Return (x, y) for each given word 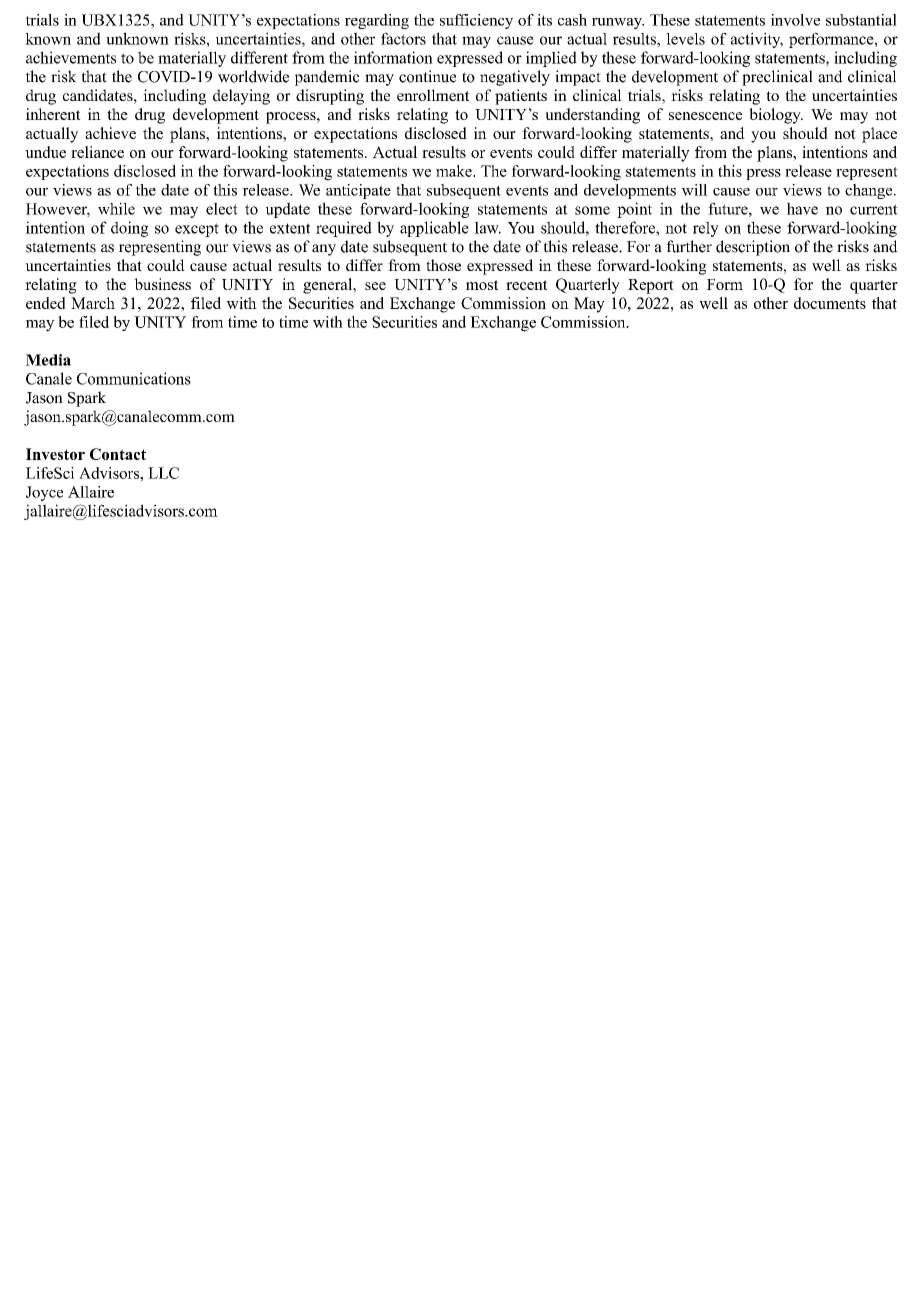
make (455, 171)
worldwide (253, 76)
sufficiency (476, 21)
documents (830, 303)
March (93, 303)
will (694, 190)
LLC (163, 473)
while (116, 208)
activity (757, 40)
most (482, 285)
